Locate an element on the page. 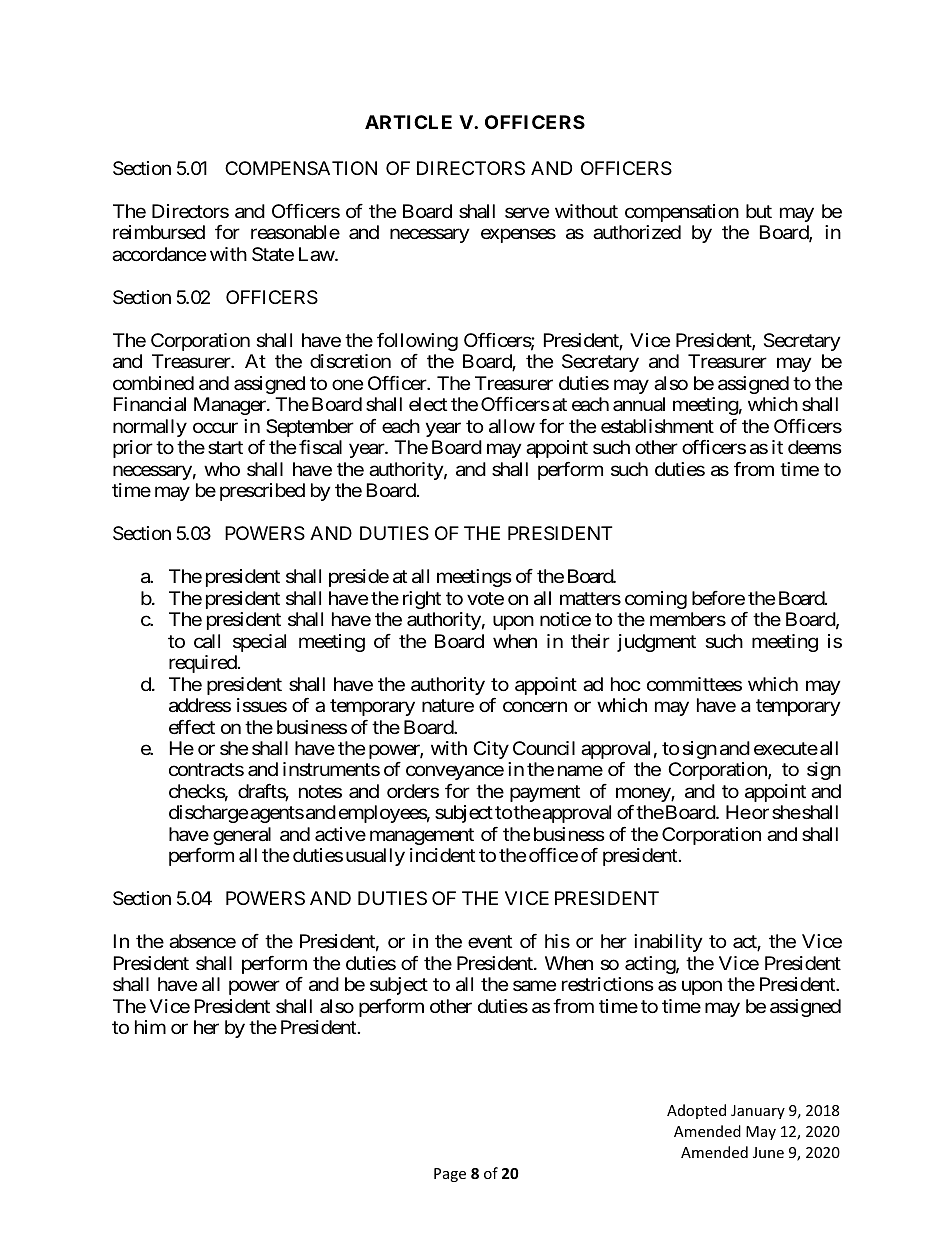 This image has width=952, height=1233. him is located at coordinates (150, 1027).
